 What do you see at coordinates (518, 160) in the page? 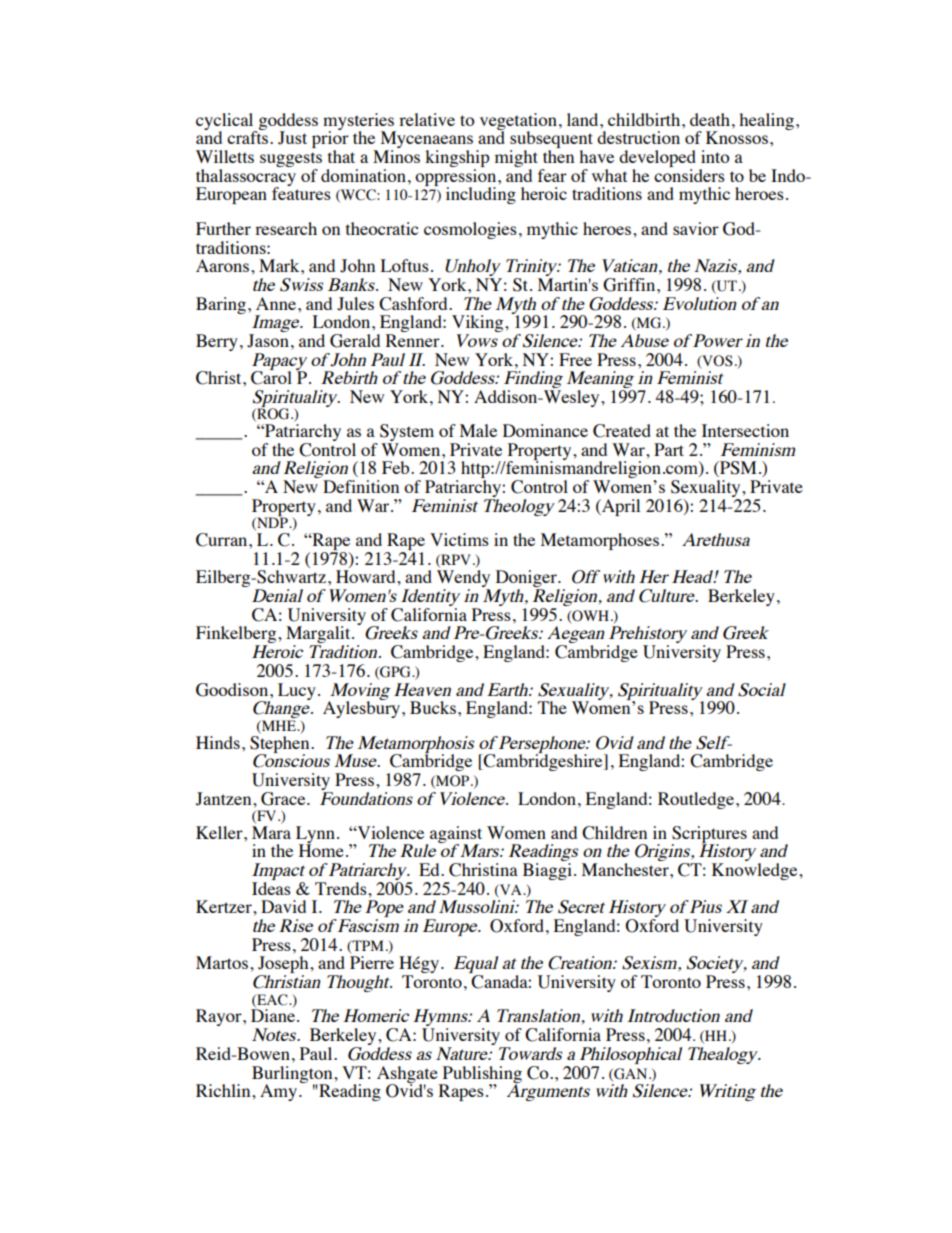
I see `might` at bounding box center [518, 160].
